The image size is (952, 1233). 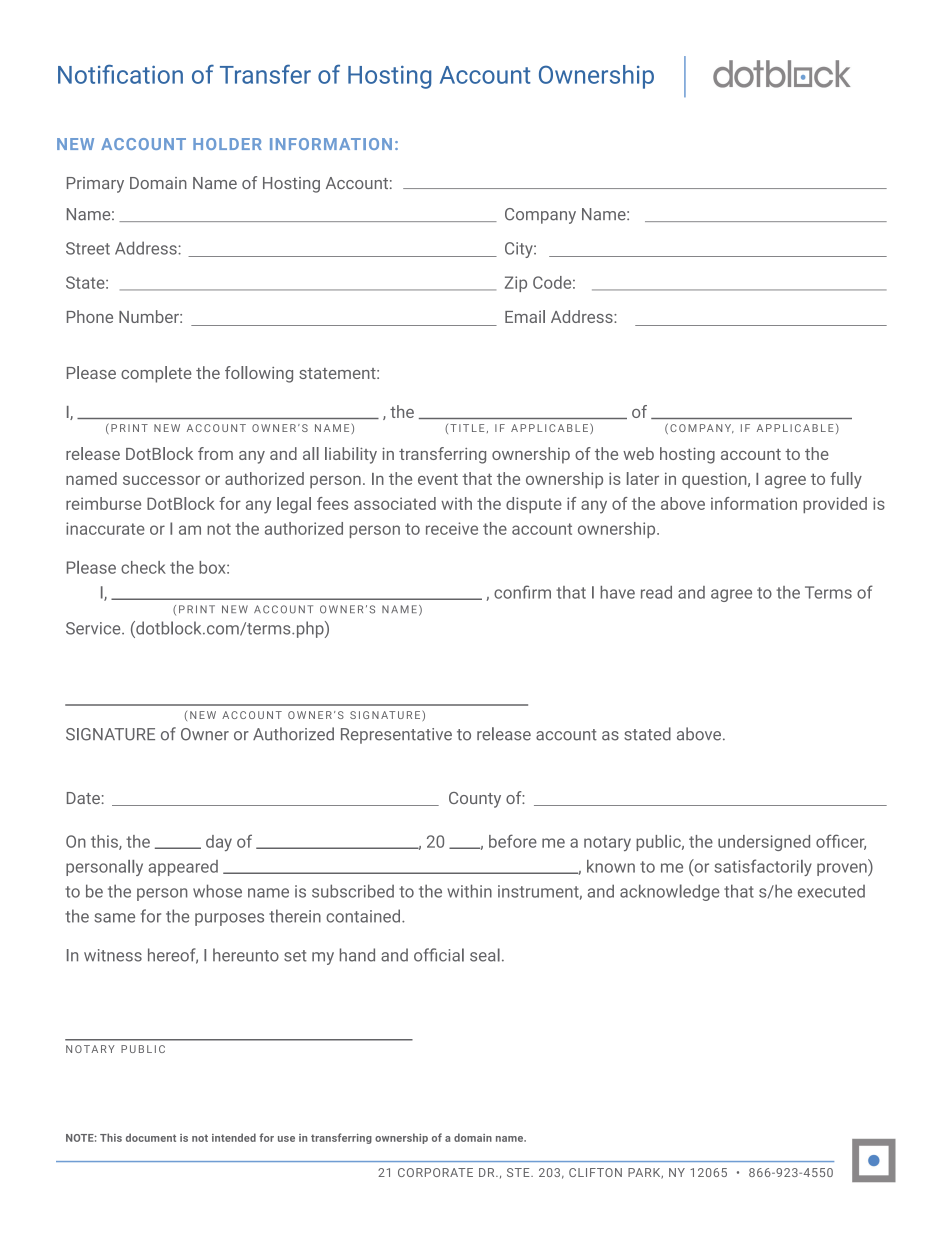 I want to click on satisfactorily, so click(x=763, y=867).
